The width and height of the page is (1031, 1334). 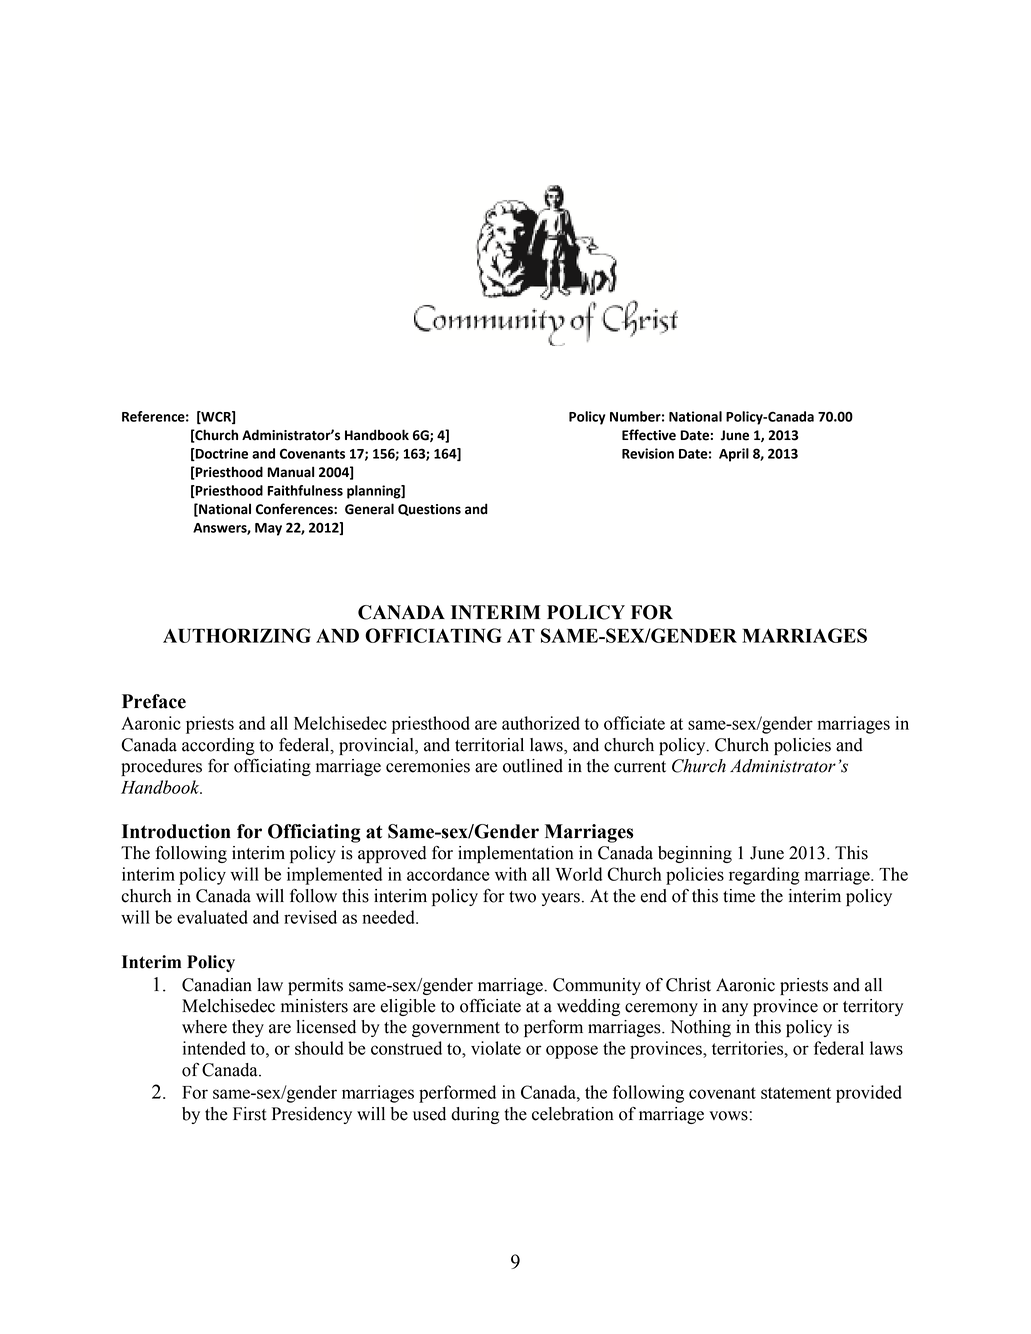 What do you see at coordinates (739, 896) in the page?
I see `time` at bounding box center [739, 896].
